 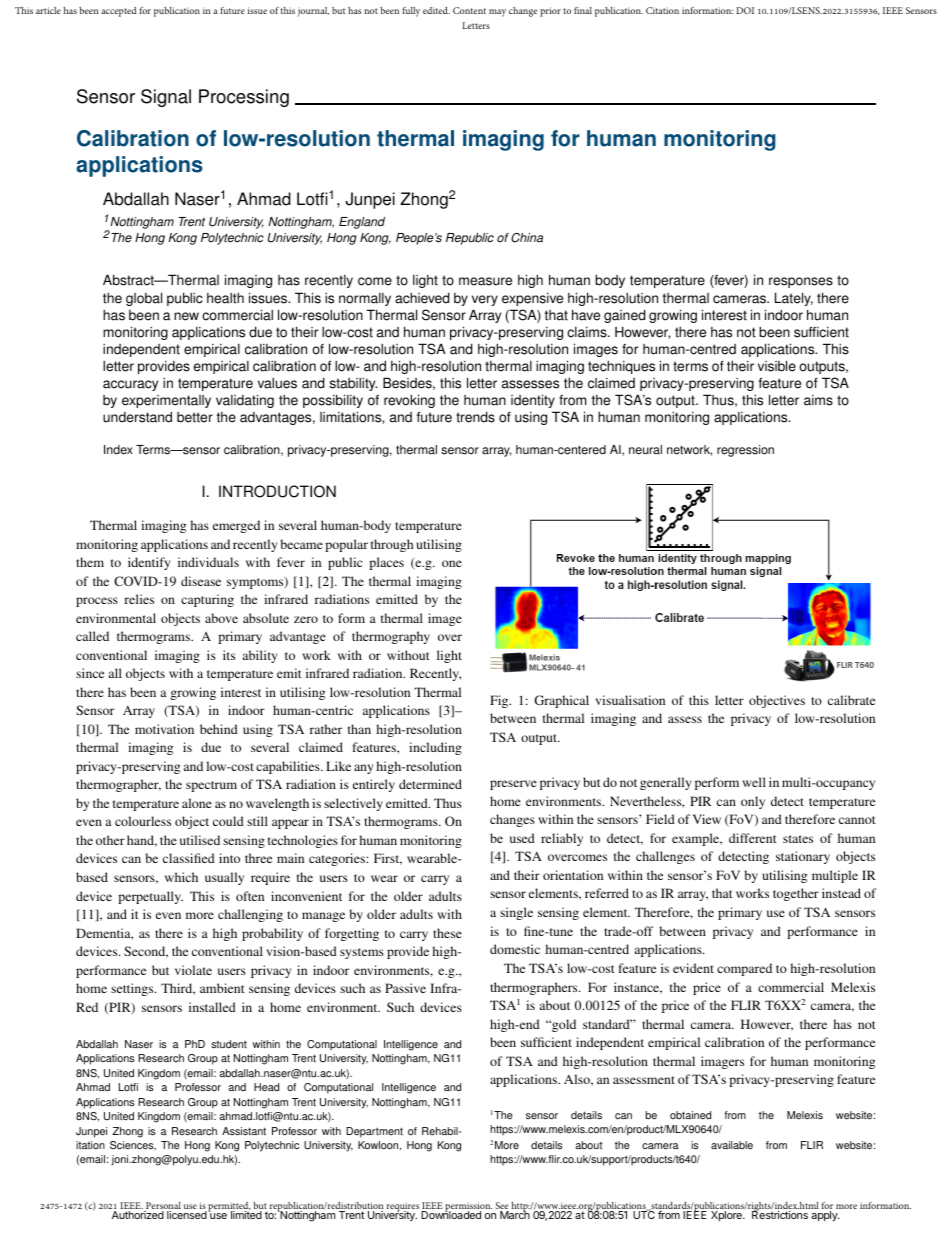 What do you see at coordinates (851, 700) in the screenshot?
I see `calibrate` at bounding box center [851, 700].
